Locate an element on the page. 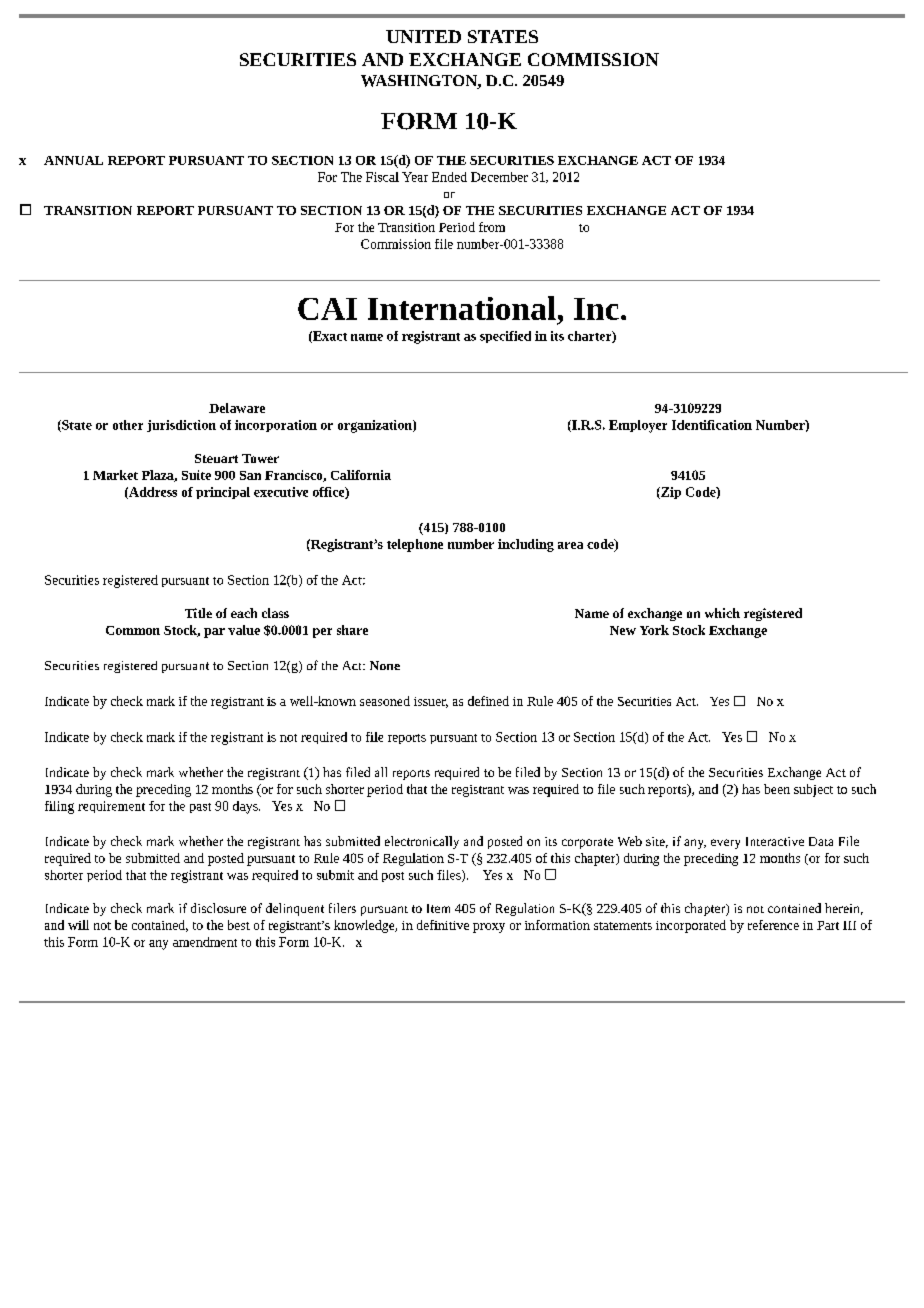  CAI is located at coordinates (327, 309).
